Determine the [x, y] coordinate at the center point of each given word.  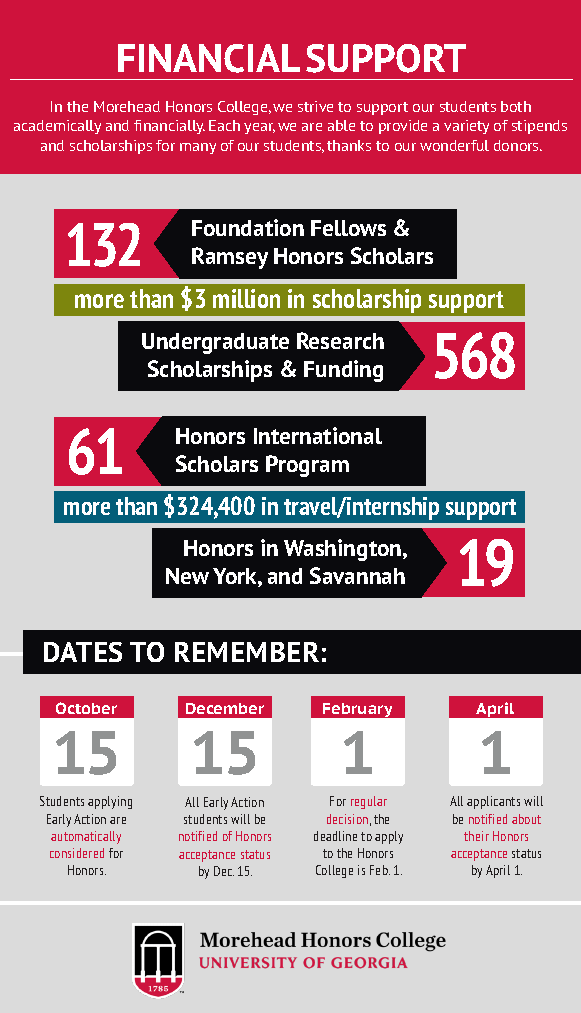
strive [315, 106]
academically [57, 127]
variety [466, 127]
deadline [335, 836]
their [476, 836]
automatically [86, 837]
